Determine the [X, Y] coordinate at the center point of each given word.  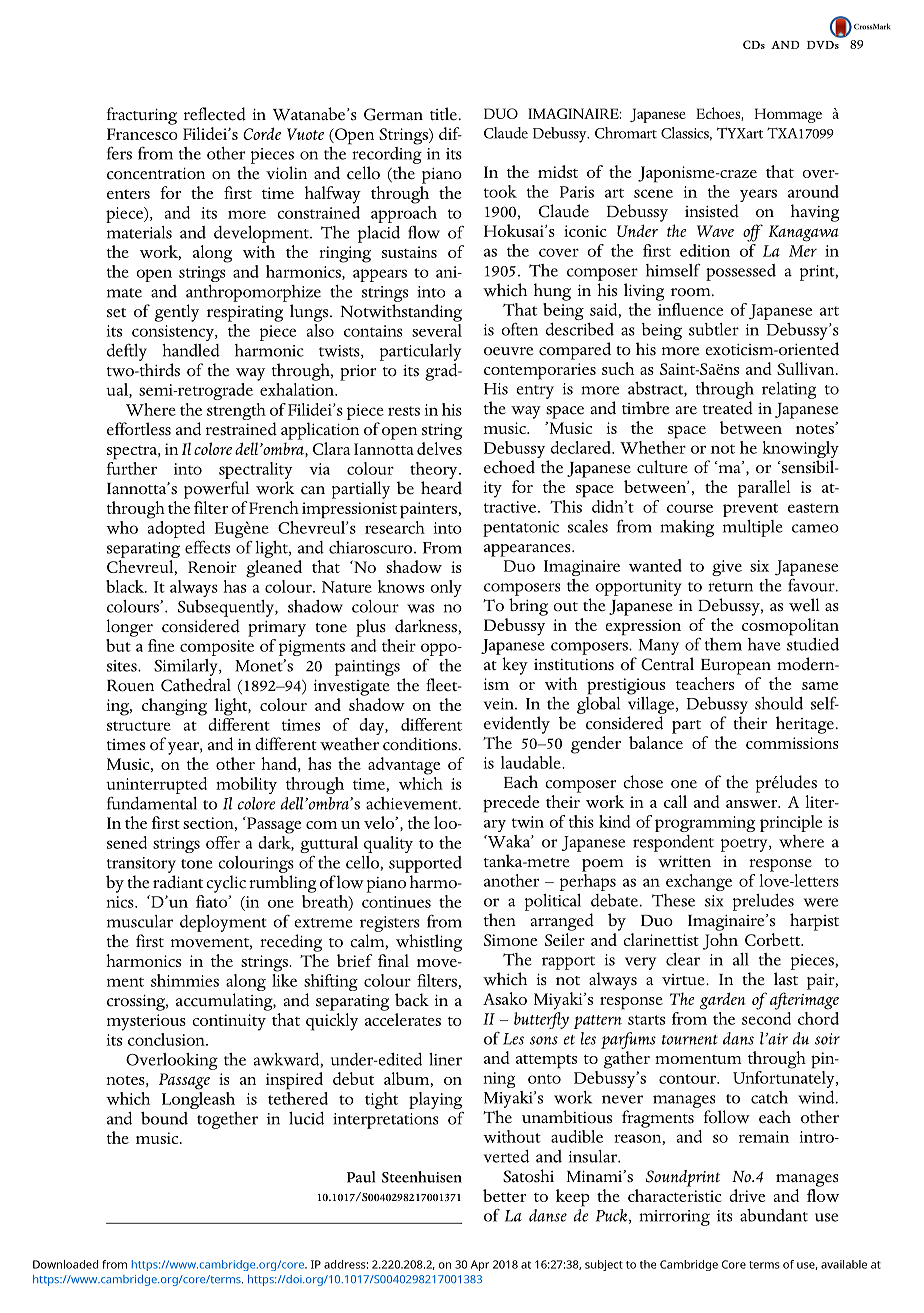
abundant [774, 1215]
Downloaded [66, 1264]
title [443, 114]
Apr [480, 1265]
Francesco [142, 134]
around [813, 191]
